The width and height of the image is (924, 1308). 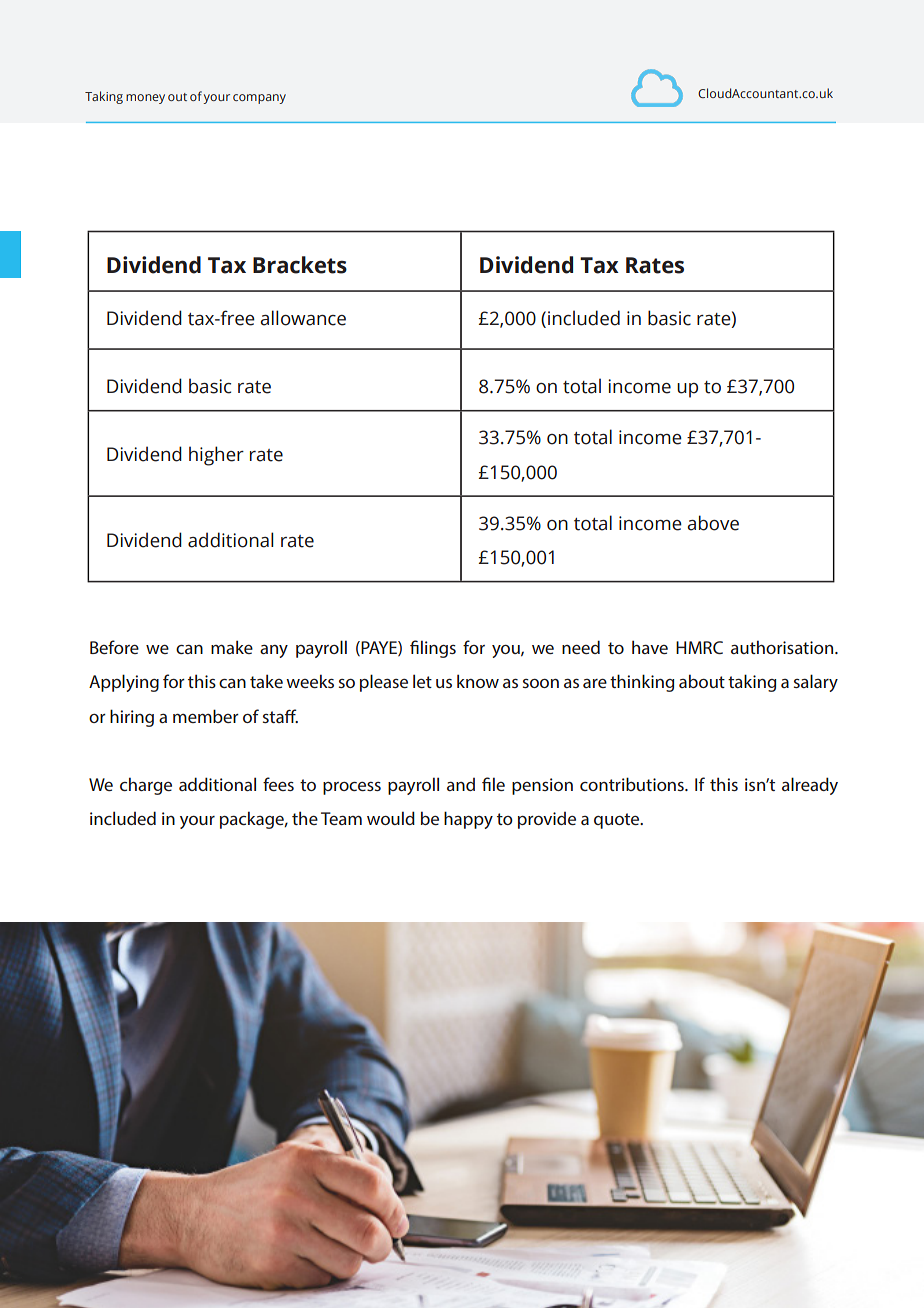 What do you see at coordinates (810, 786) in the image?
I see `already` at bounding box center [810, 786].
